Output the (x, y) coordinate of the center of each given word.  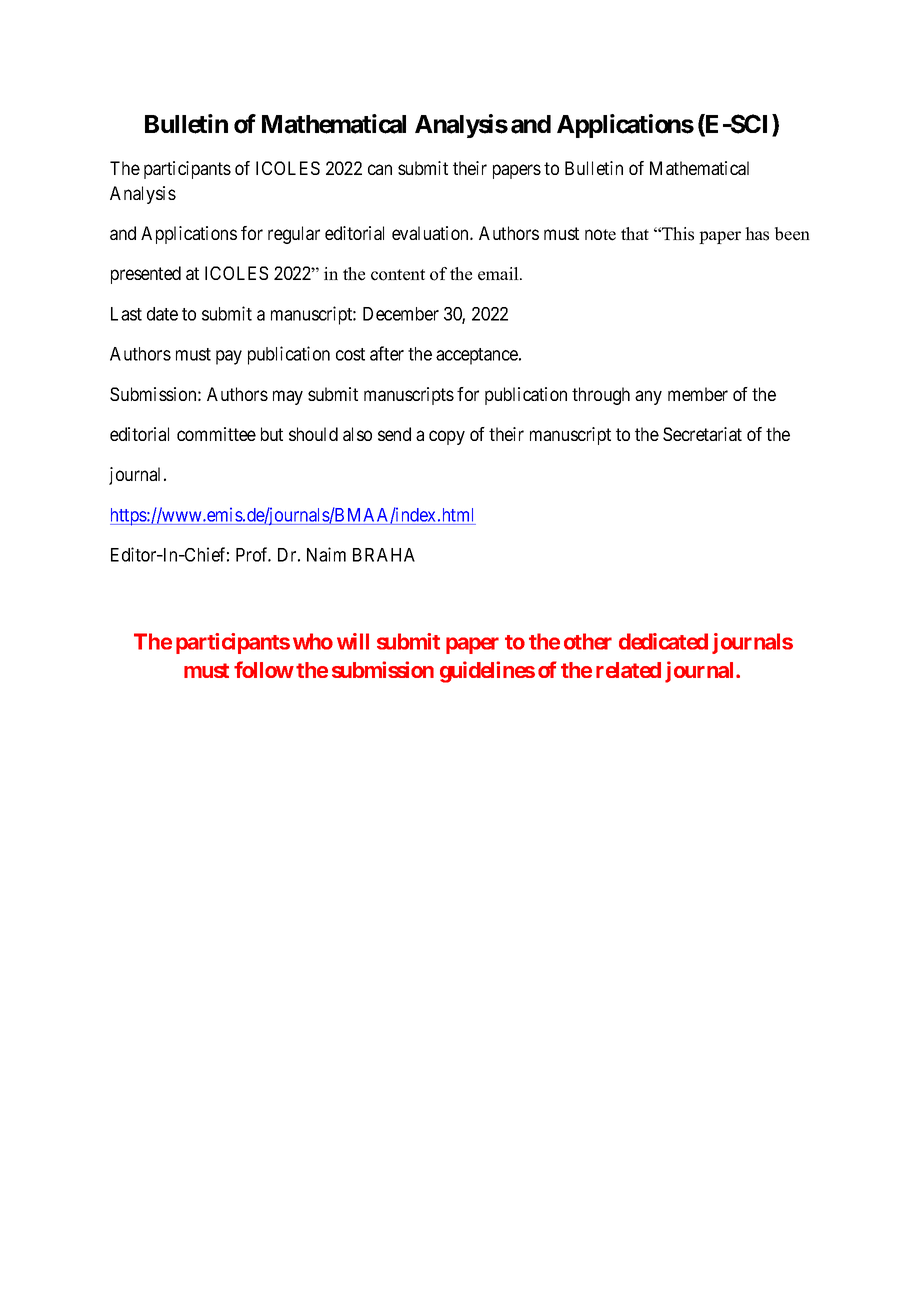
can (380, 169)
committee (216, 434)
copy (447, 437)
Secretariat (702, 434)
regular (294, 235)
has (757, 234)
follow (264, 669)
